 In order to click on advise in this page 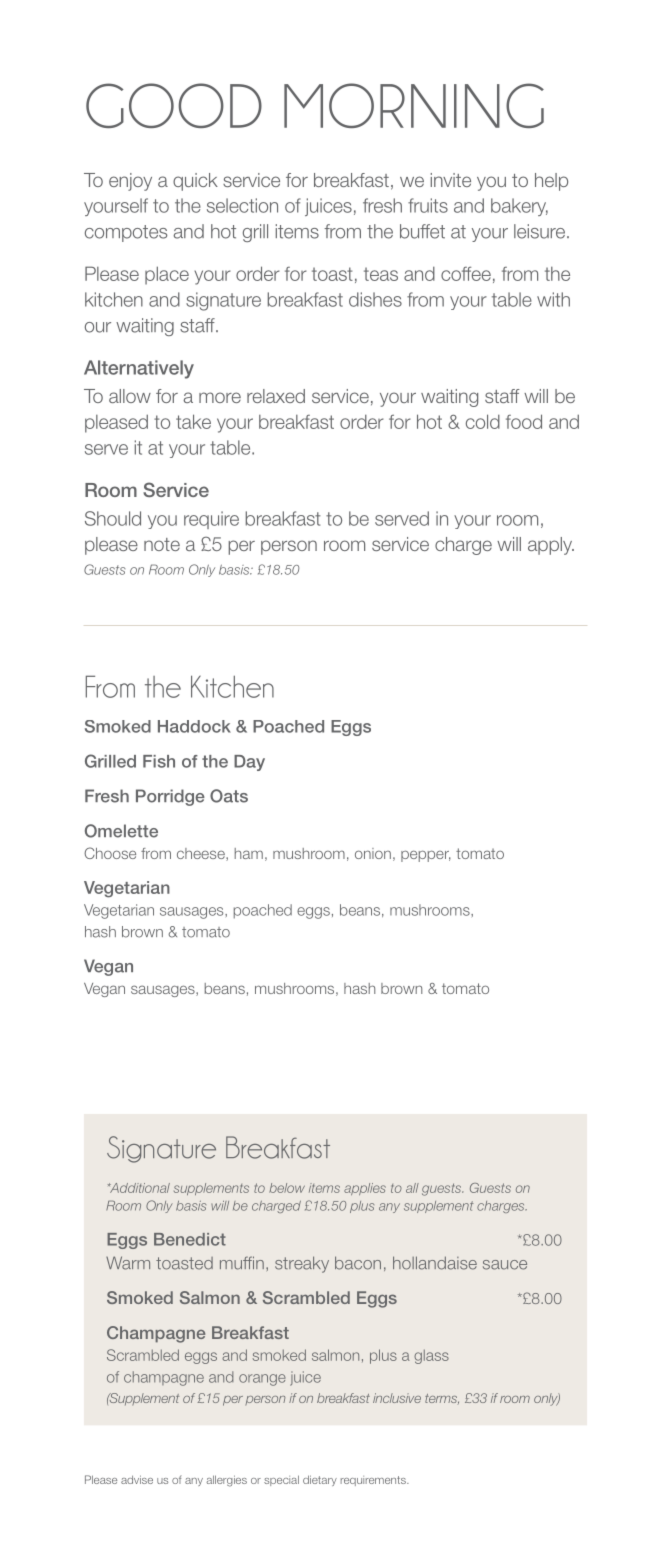, I will do `click(137, 1479)`.
